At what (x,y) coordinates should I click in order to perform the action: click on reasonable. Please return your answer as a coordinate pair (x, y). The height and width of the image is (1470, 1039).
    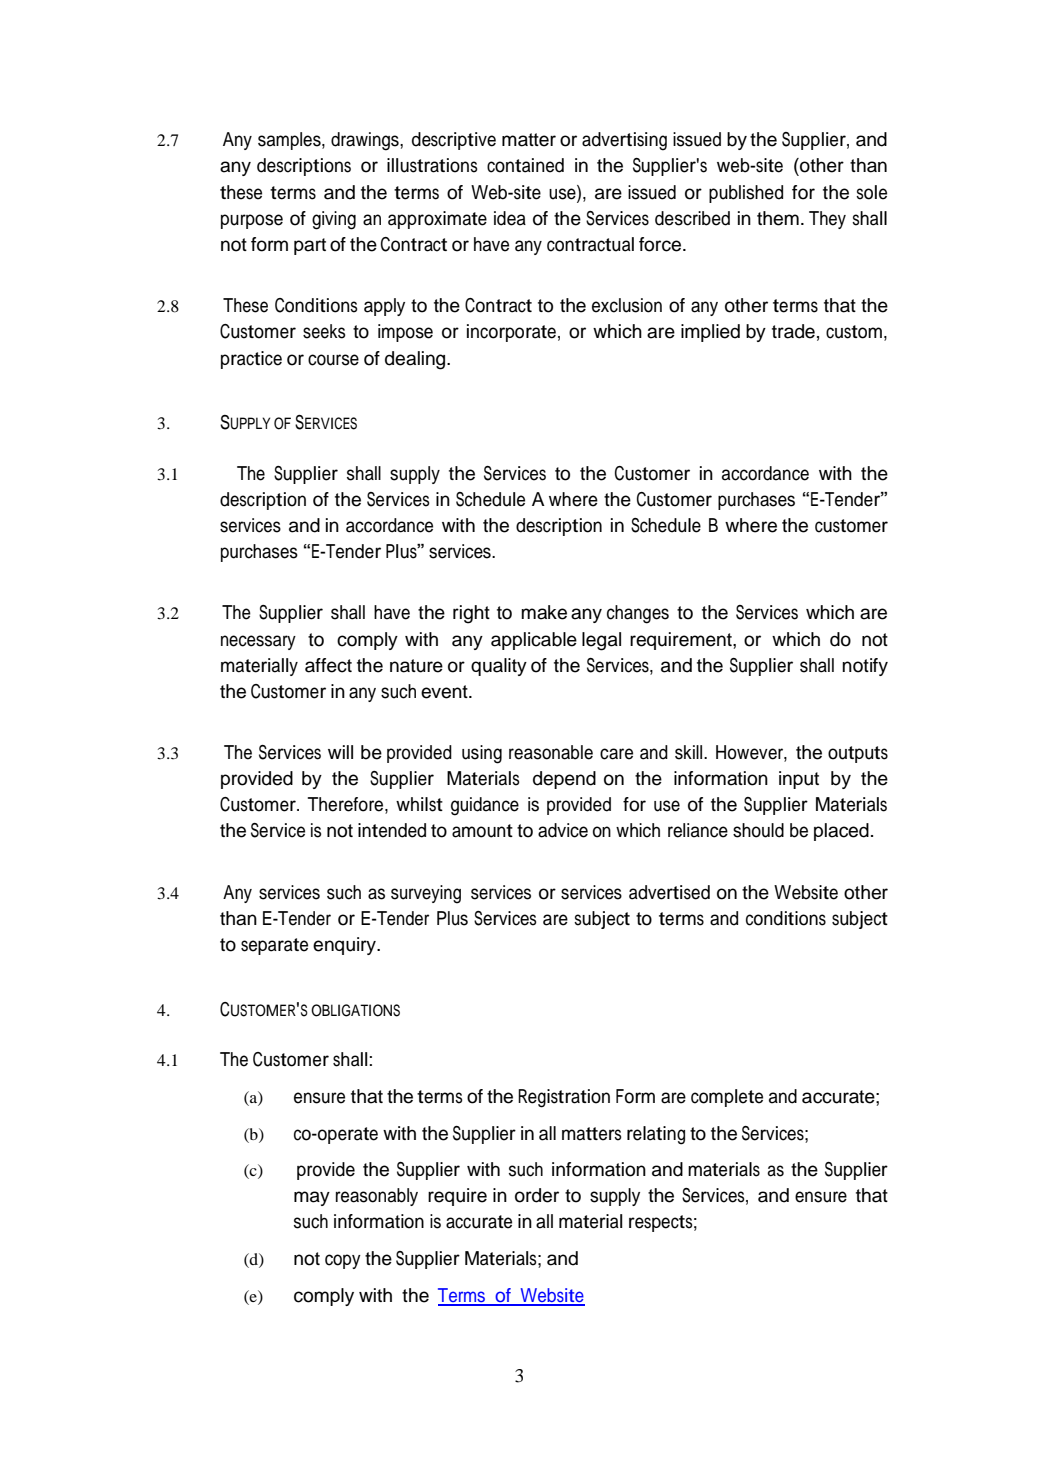
    Looking at the image, I should click on (551, 752).
